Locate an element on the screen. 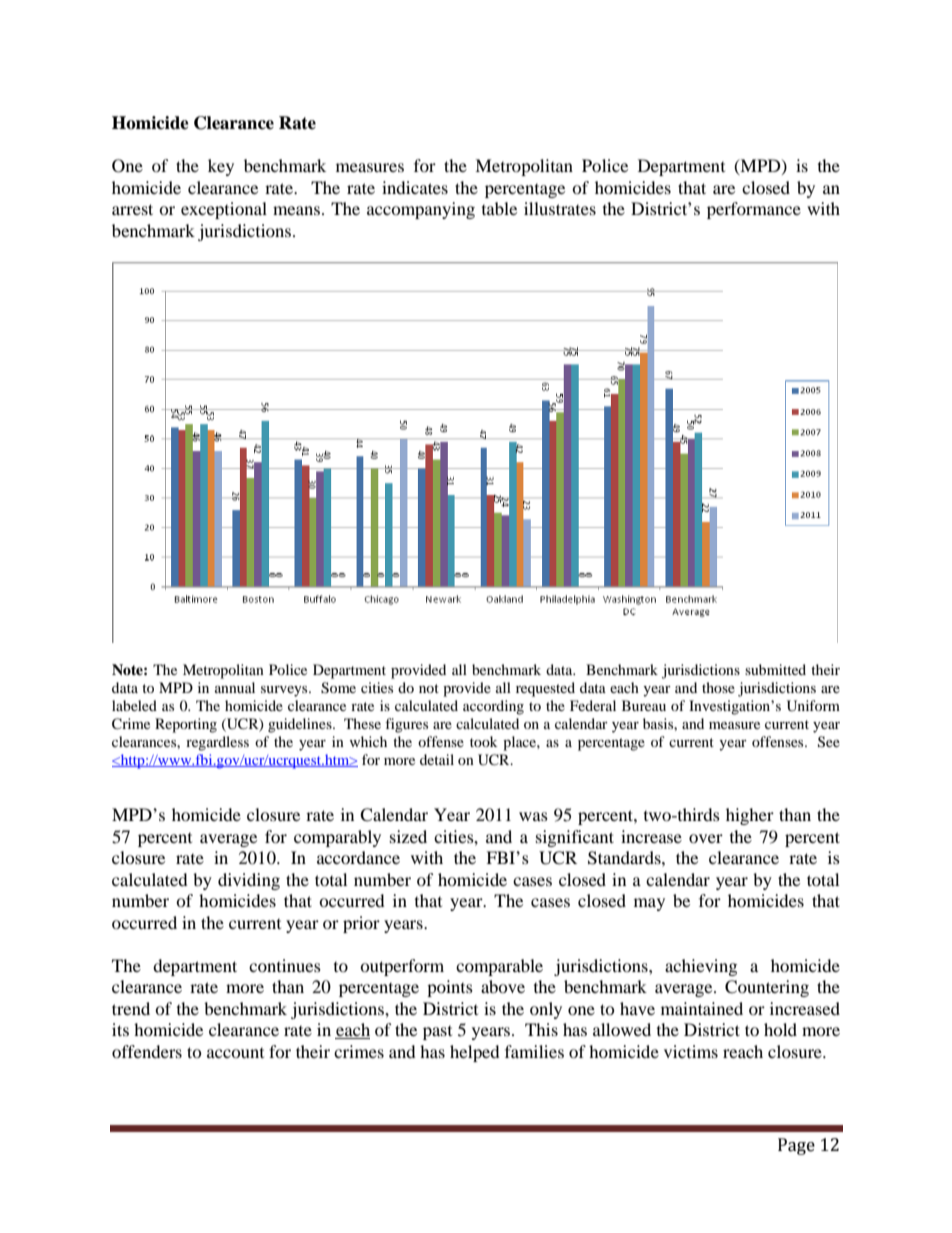 This screenshot has width=952, height=1233. submitted is located at coordinates (775, 669).
